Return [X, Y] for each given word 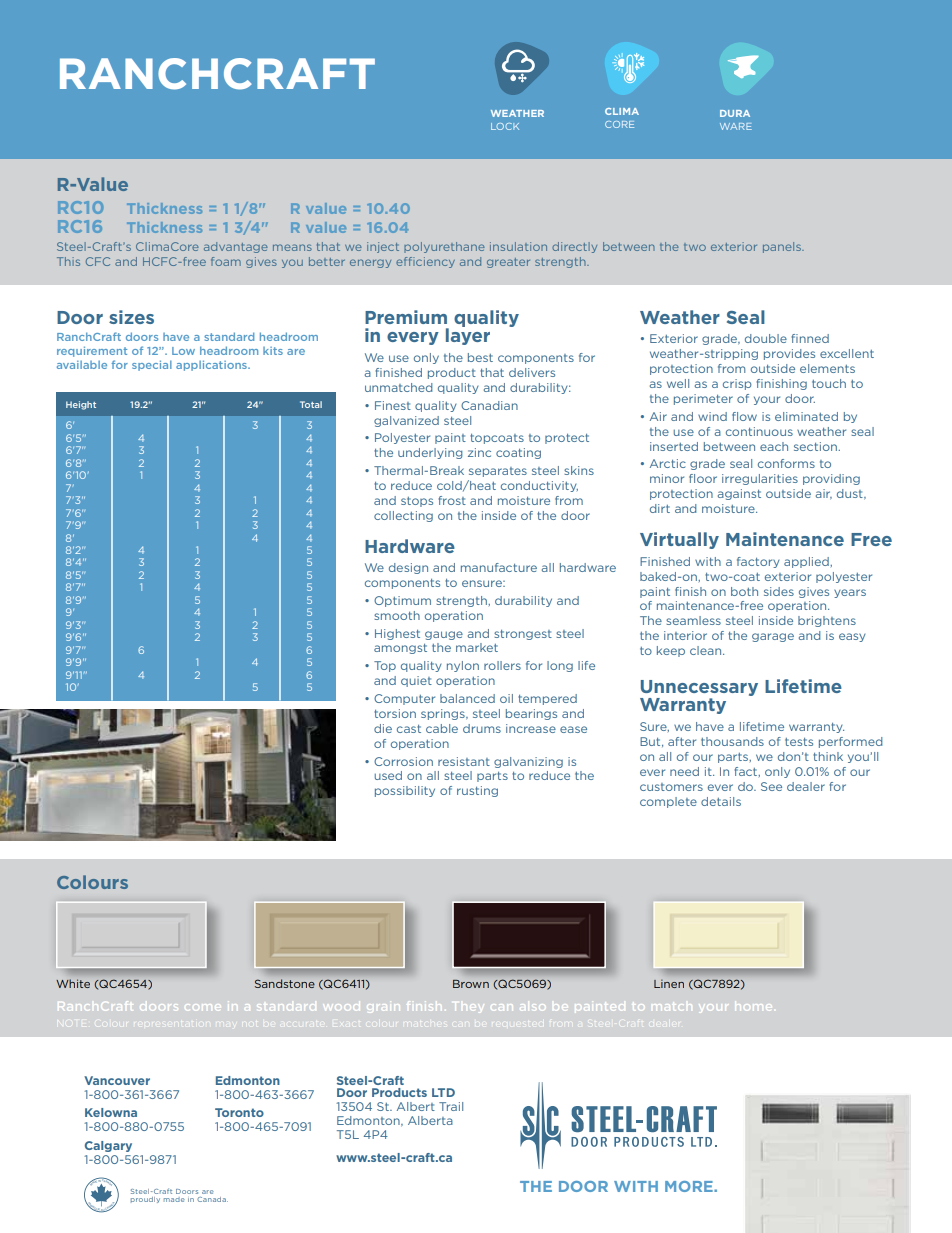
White [73, 983]
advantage [236, 247]
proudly [145, 1200]
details [721, 801]
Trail [451, 1106]
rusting [477, 791]
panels [783, 247]
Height [81, 405]
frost [452, 500]
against [739, 494]
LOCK [505, 126]
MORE [690, 1186]
